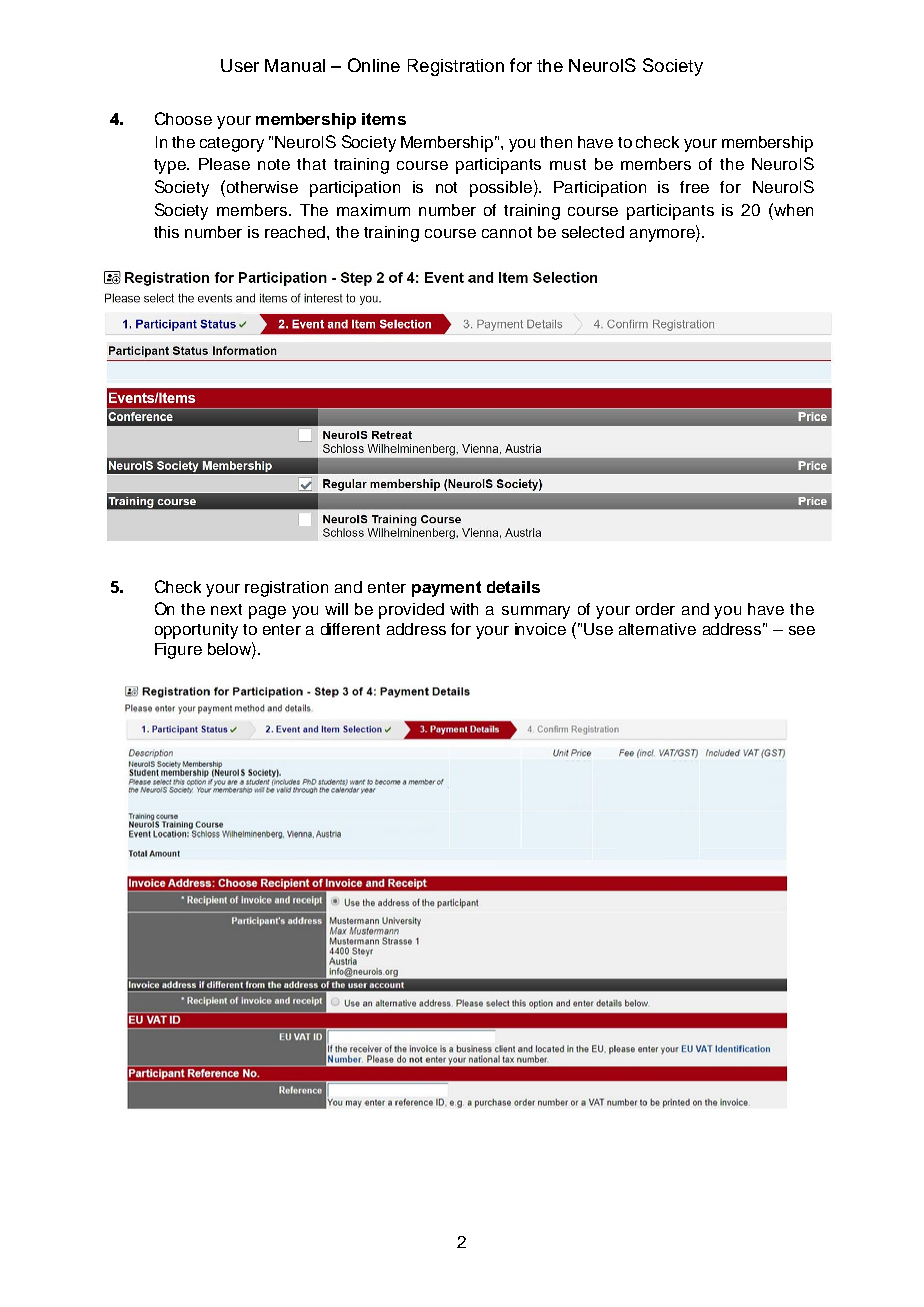 This screenshot has height=1307, width=924. What do you see at coordinates (513, 587) in the screenshot?
I see `details` at bounding box center [513, 587].
